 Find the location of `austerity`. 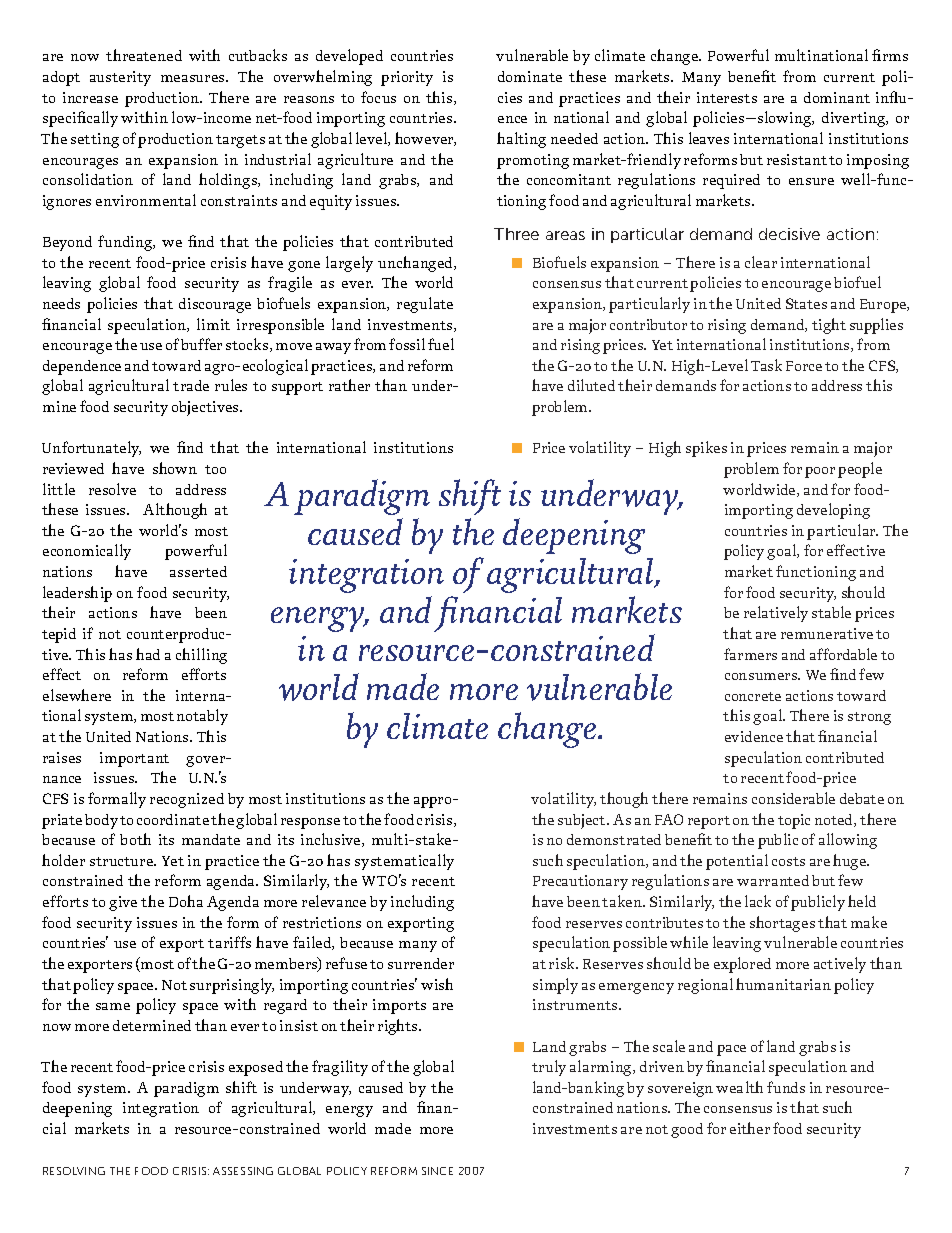

austerity is located at coordinates (120, 78).
